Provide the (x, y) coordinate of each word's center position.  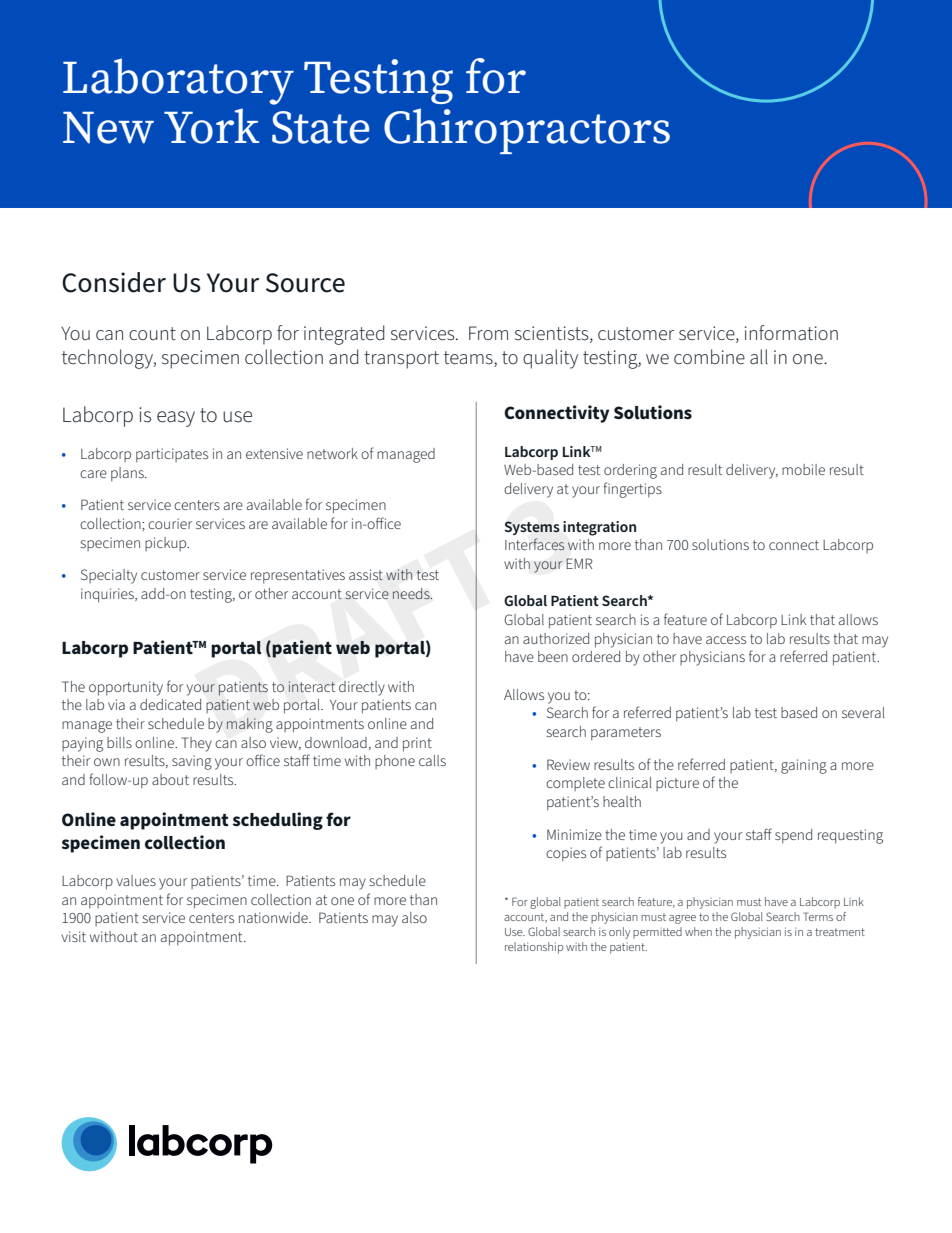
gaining (804, 766)
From (488, 333)
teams (469, 359)
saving (192, 762)
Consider (114, 282)
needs (412, 593)
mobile (803, 469)
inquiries (108, 595)
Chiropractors (527, 131)
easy (176, 419)
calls (432, 760)
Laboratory (178, 81)
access (726, 640)
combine (709, 356)
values (136, 880)
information (791, 332)
